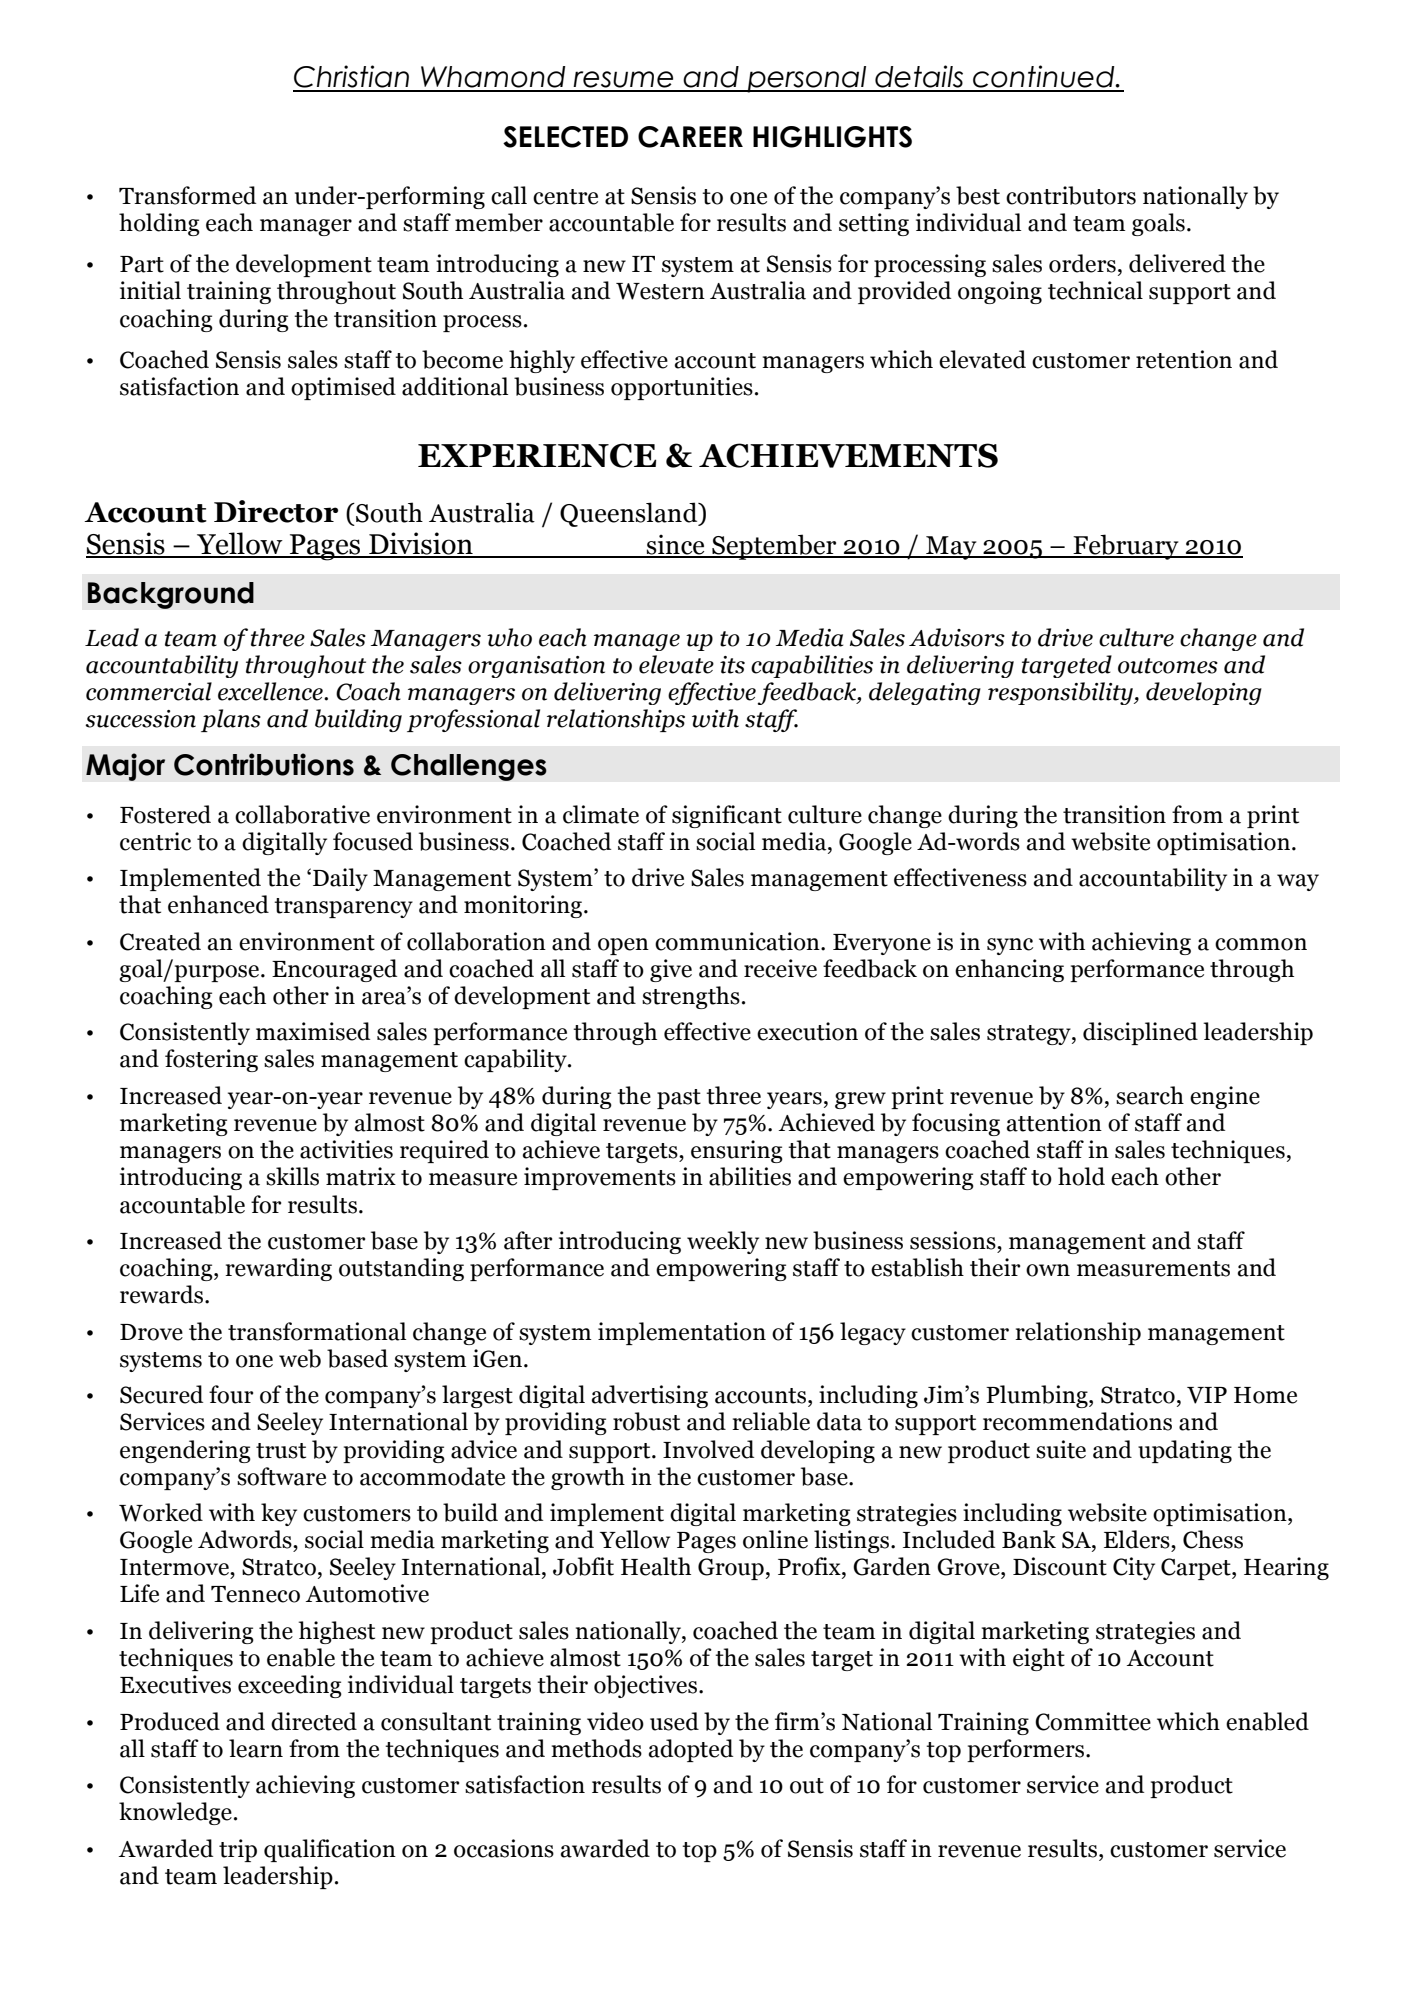 This page has height=2005, width=1417. Describe the element at coordinates (690, 137) in the page. I see `CAREER` at that location.
